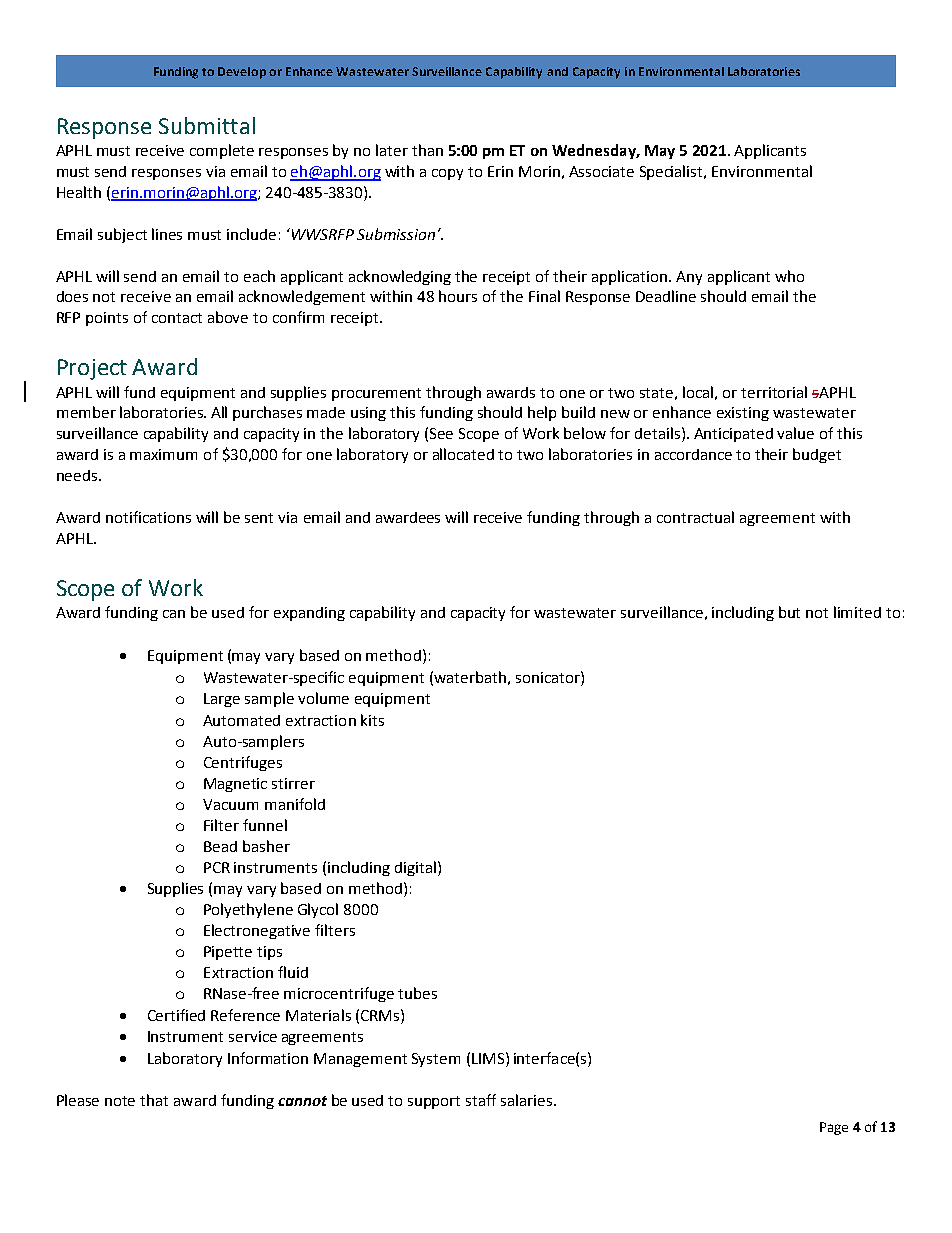  Describe the element at coordinates (154, 1100) in the image. I see `that` at that location.
